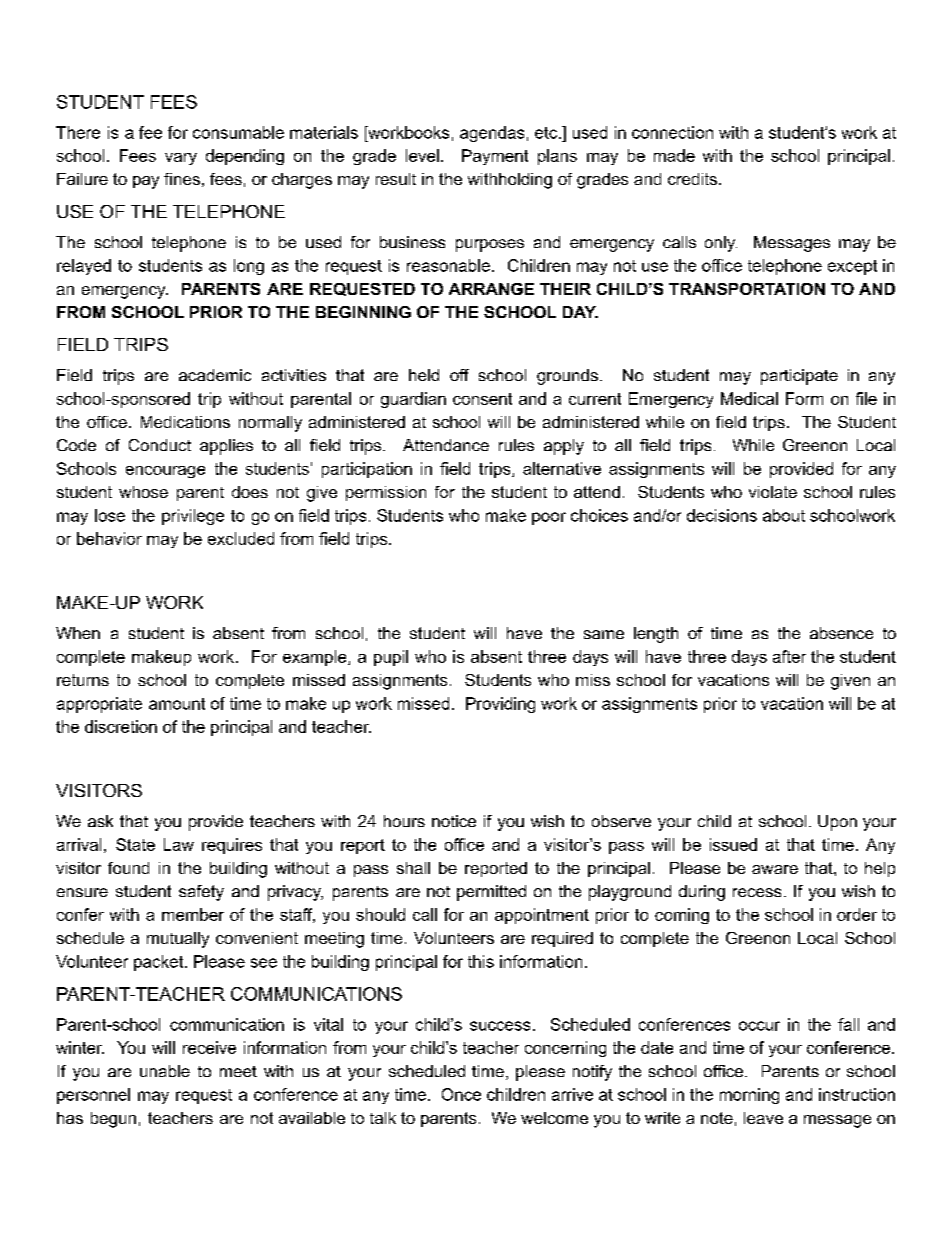 The height and width of the document is (1233, 952). I want to click on unable, so click(165, 1071).
